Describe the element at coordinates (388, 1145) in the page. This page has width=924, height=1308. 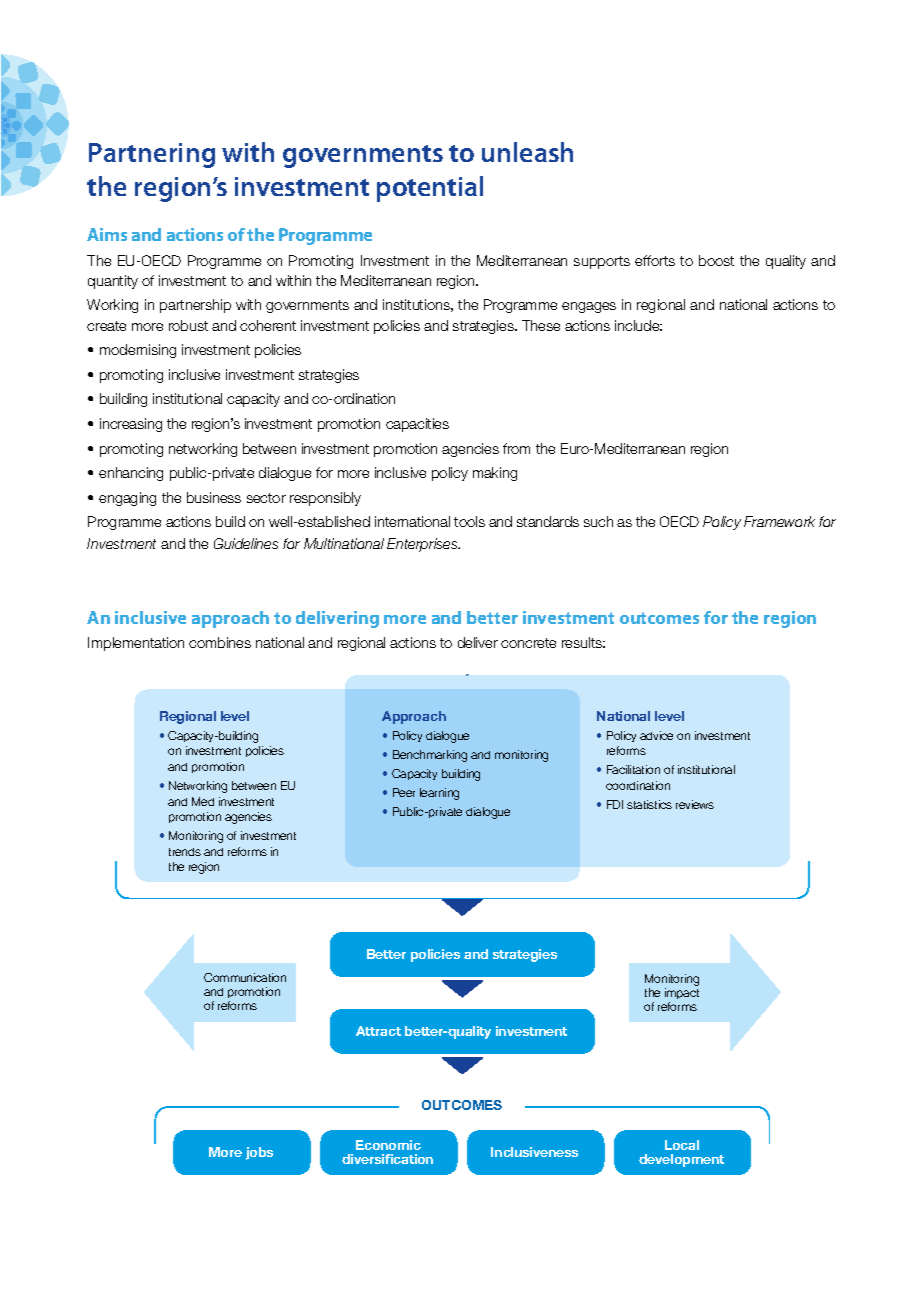
I see `Economic` at that location.
